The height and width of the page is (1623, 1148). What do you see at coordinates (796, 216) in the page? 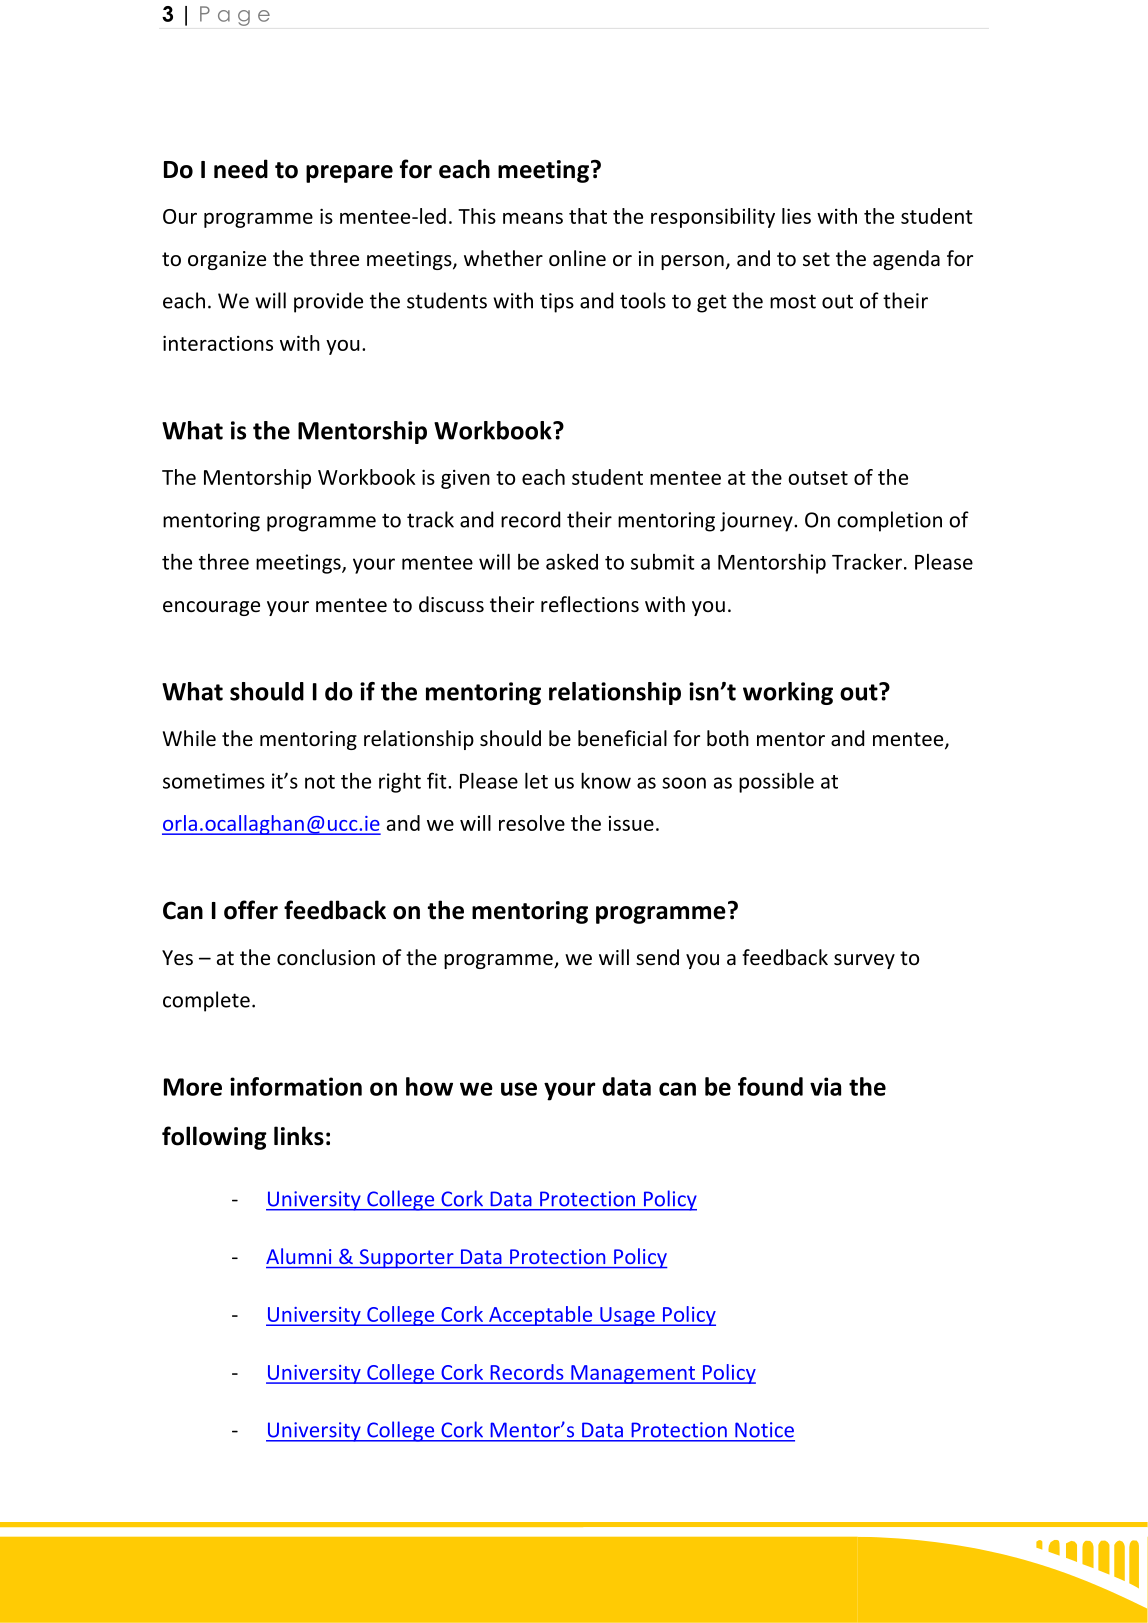
I see `lies` at bounding box center [796, 216].
